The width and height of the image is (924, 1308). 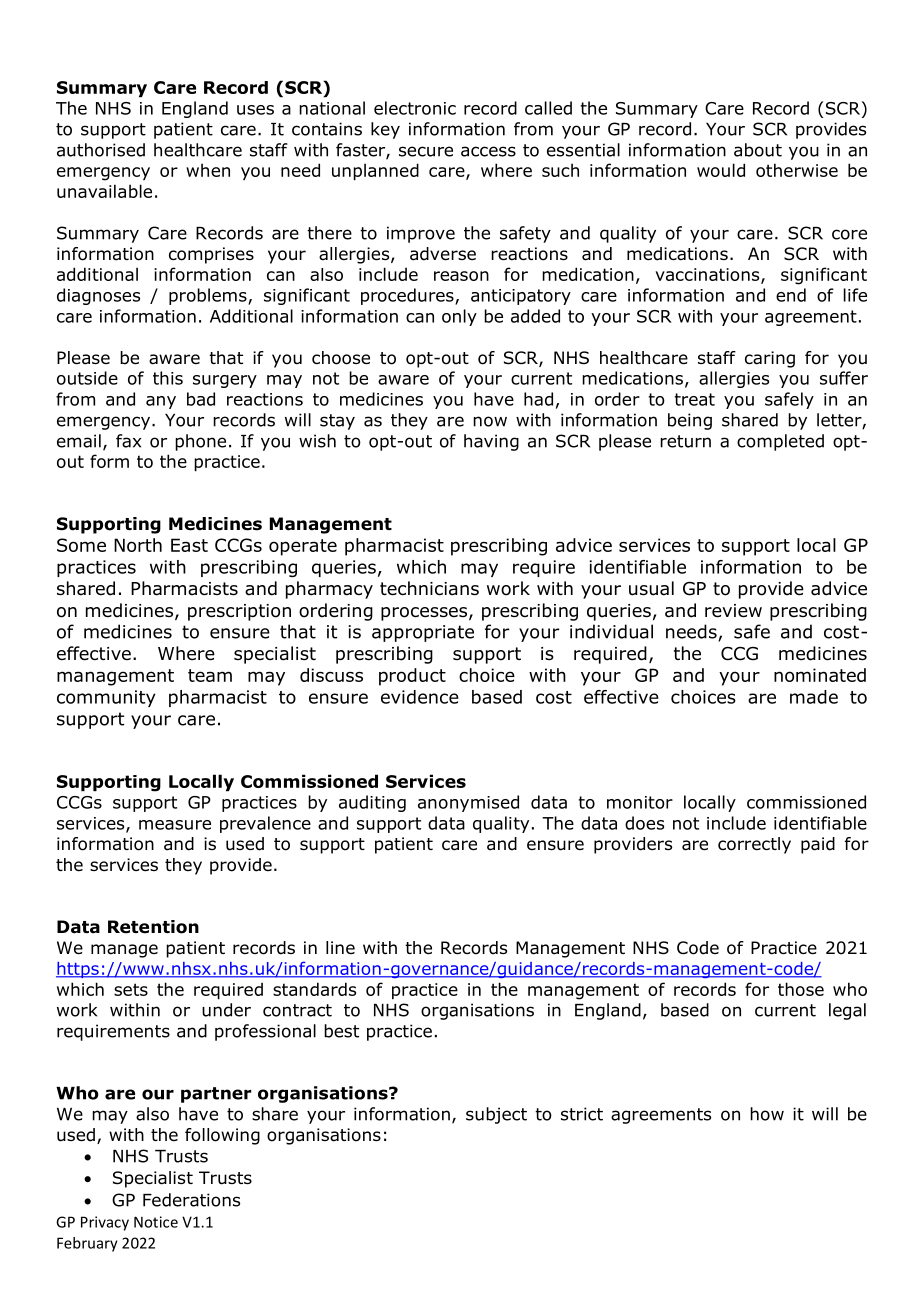 What do you see at coordinates (758, 150) in the image?
I see `about` at bounding box center [758, 150].
